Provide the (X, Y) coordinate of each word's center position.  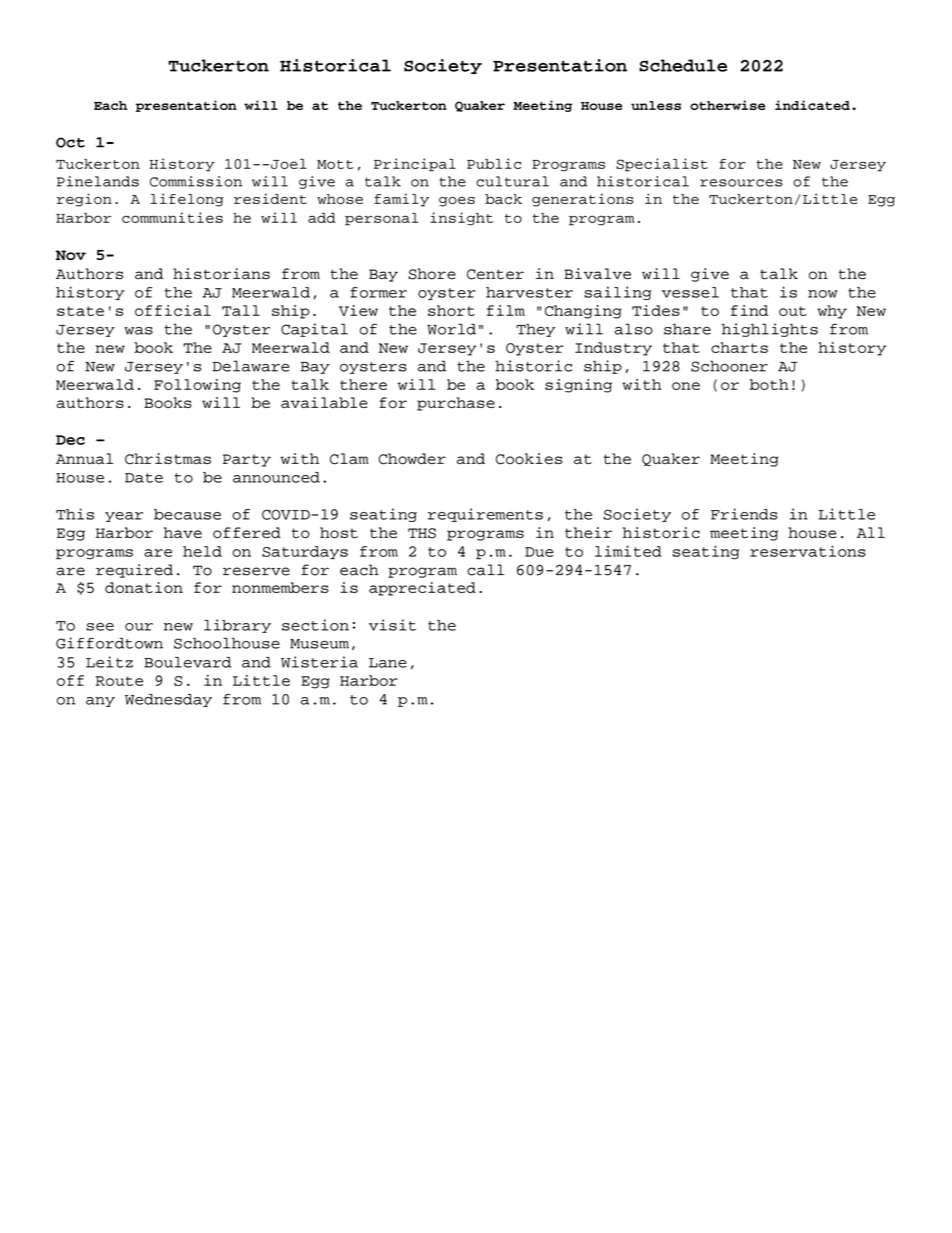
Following (197, 386)
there (363, 384)
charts (739, 347)
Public (494, 163)
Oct (70, 142)
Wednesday (168, 700)
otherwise (727, 105)
